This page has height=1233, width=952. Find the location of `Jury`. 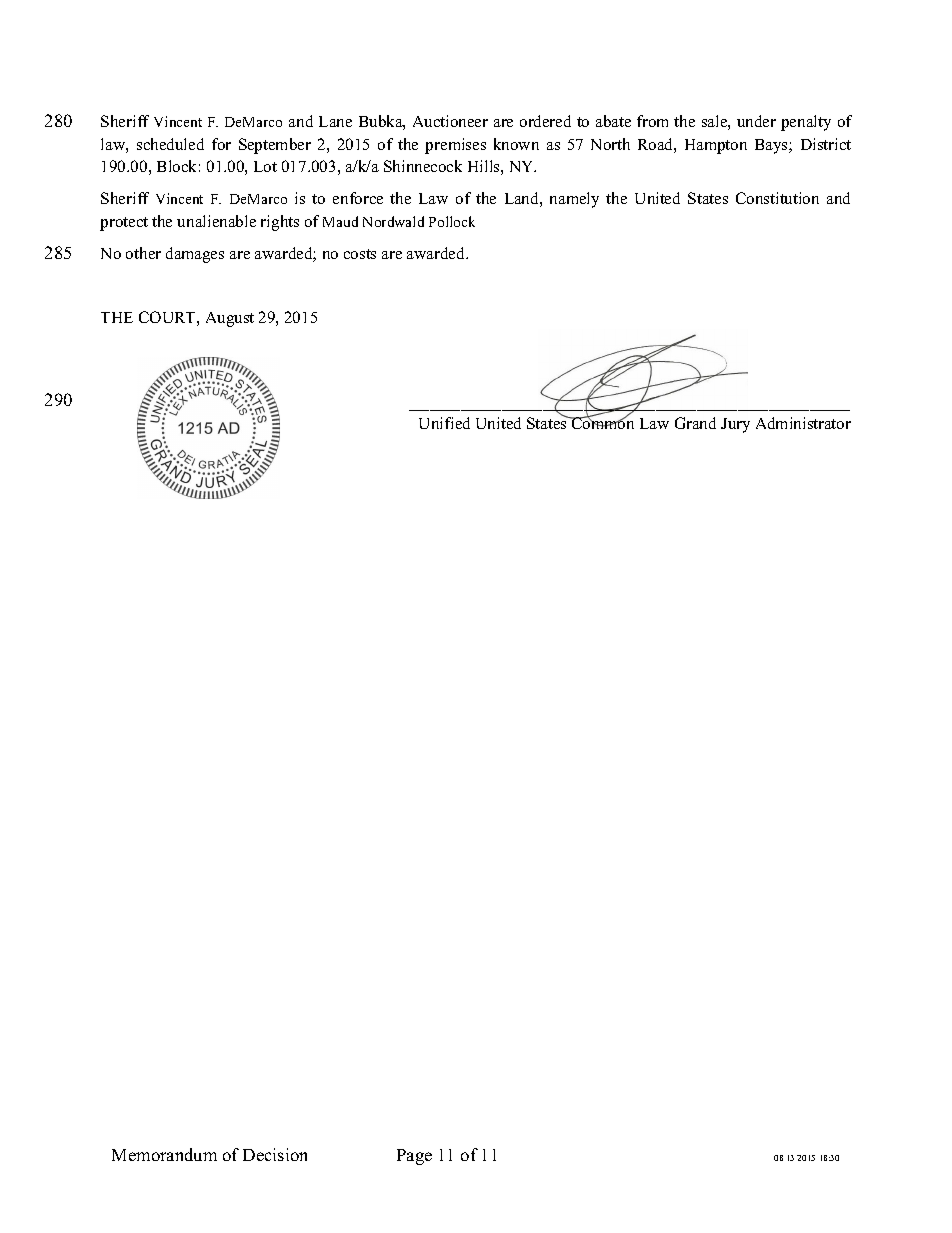

Jury is located at coordinates (735, 425).
